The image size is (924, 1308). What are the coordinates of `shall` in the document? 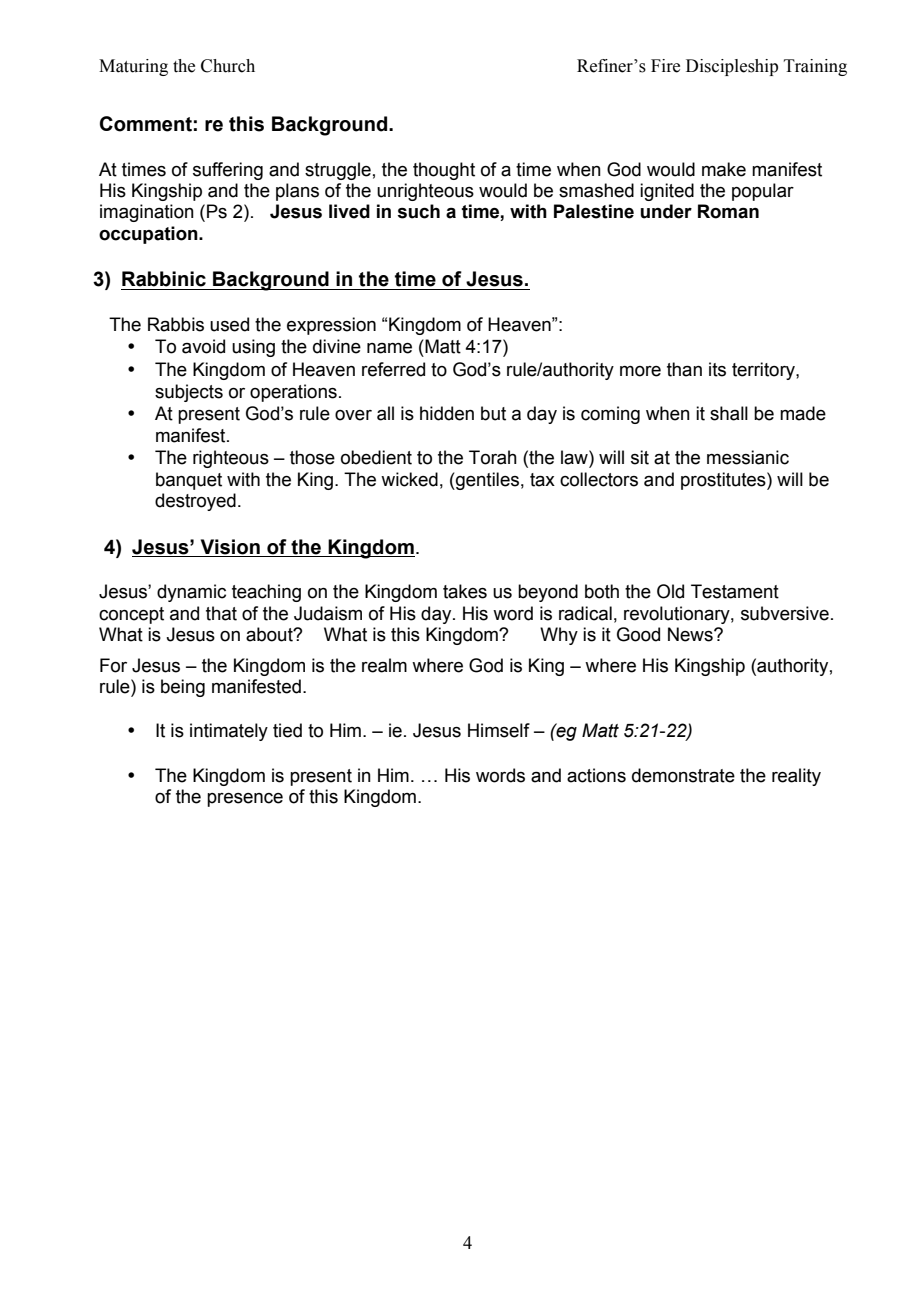 It's located at (729, 413).
